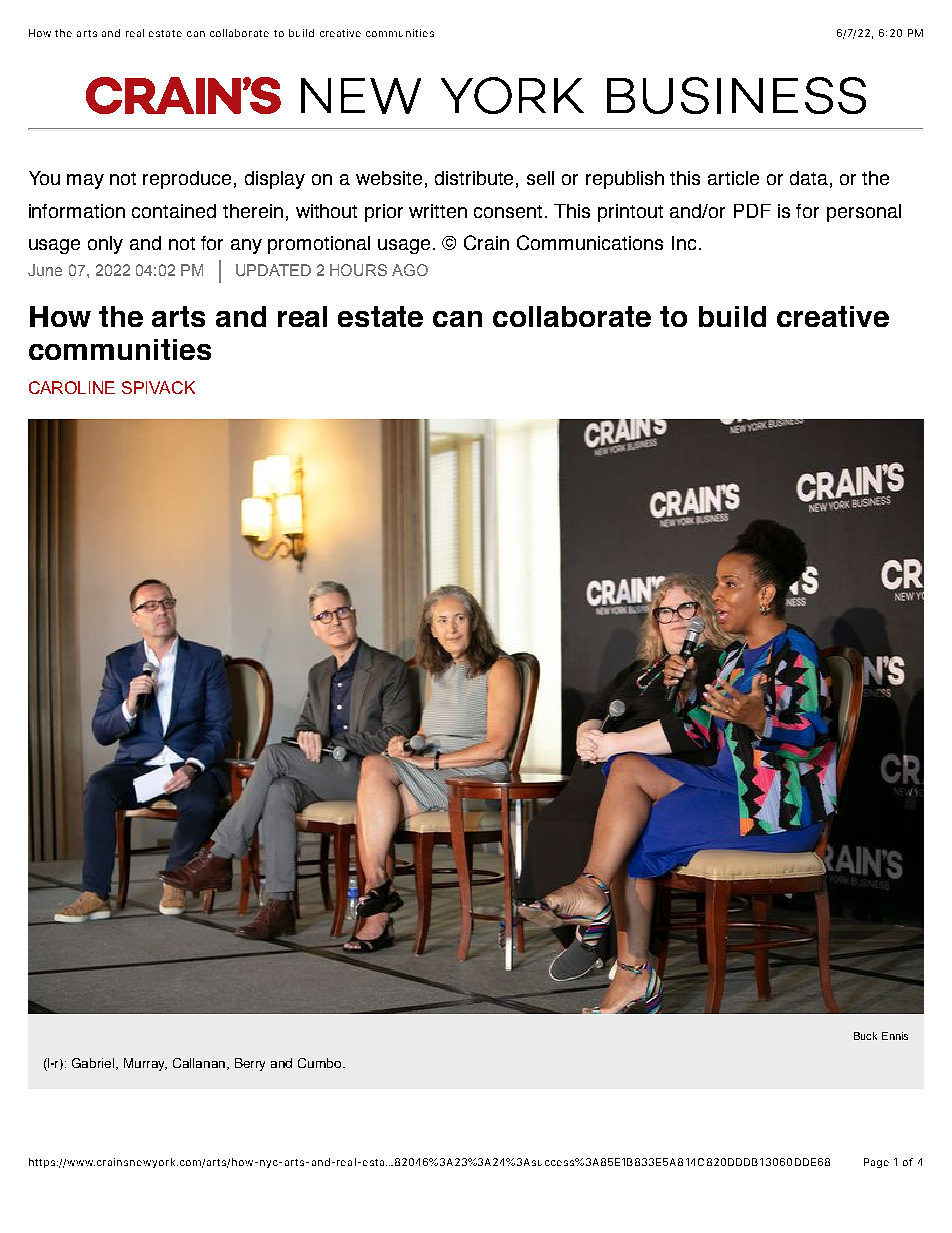  What do you see at coordinates (865, 1036) in the document?
I see `Buck` at bounding box center [865, 1036].
